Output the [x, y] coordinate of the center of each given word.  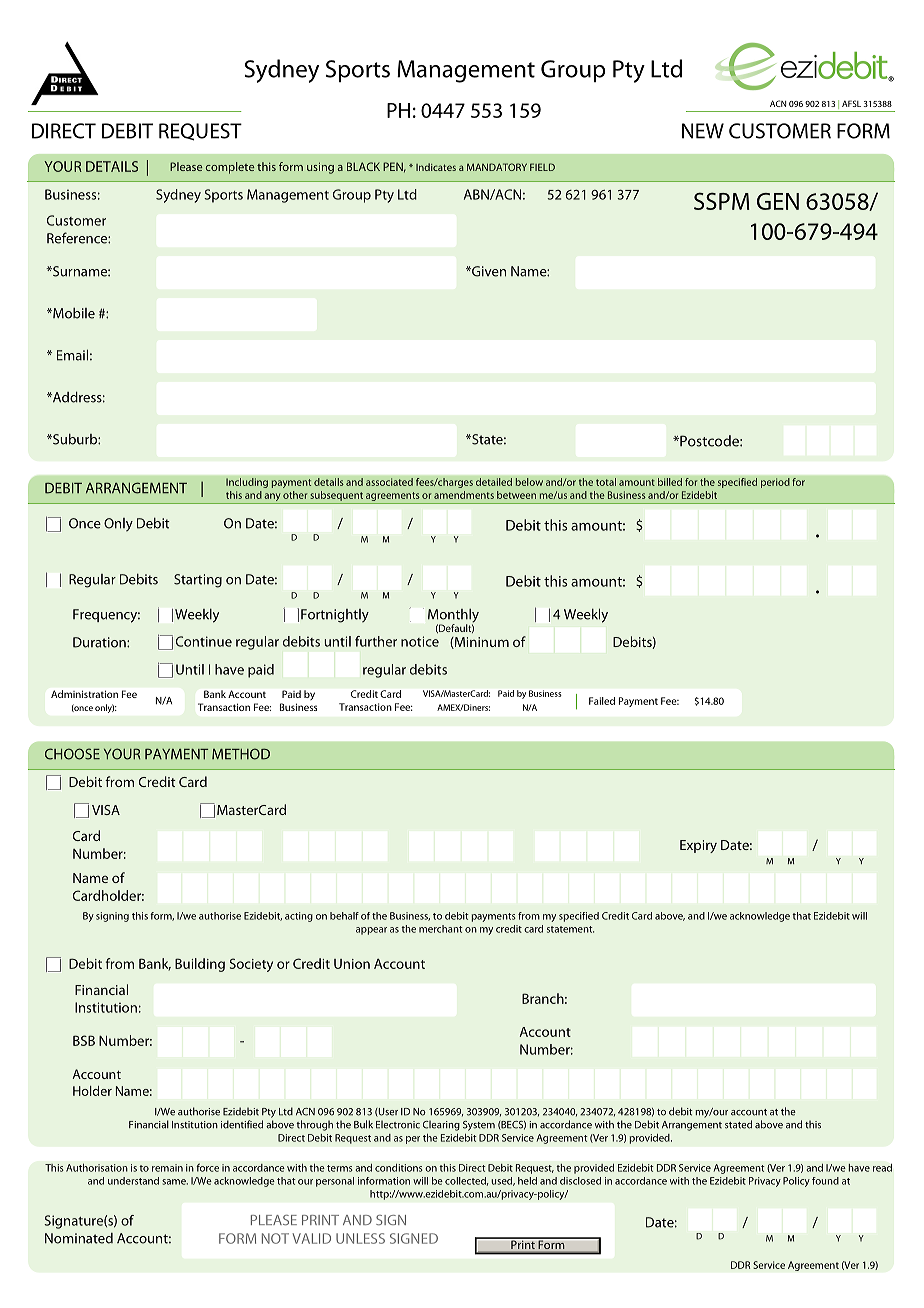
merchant [441, 929]
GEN [778, 201]
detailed [494, 482]
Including [247, 483]
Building [200, 965]
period [775, 483]
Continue [204, 641]
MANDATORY [497, 167]
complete [230, 168]
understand [133, 1181]
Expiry [698, 846]
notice [420, 641]
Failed [602, 701]
